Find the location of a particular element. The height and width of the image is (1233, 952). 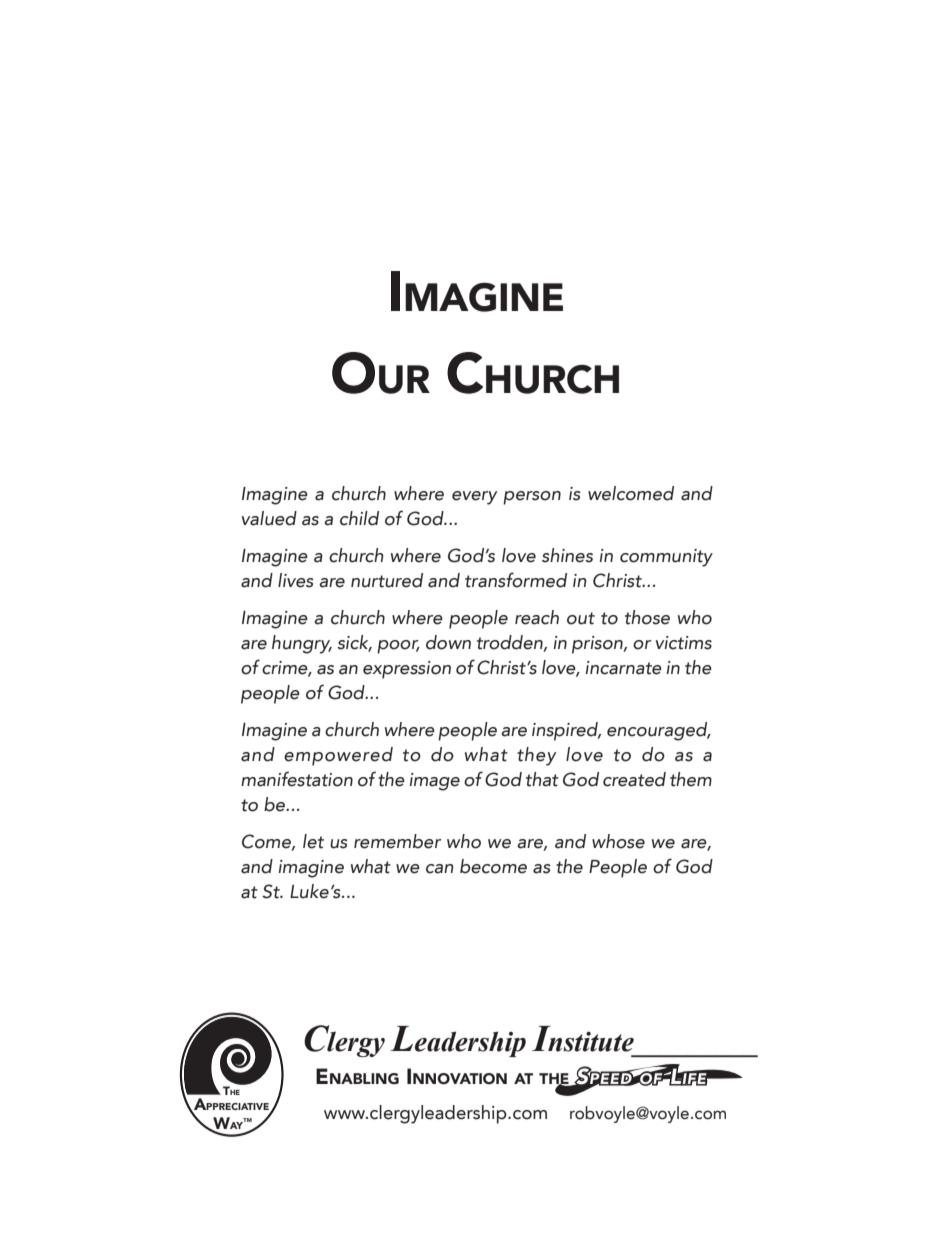

created is located at coordinates (634, 779).
